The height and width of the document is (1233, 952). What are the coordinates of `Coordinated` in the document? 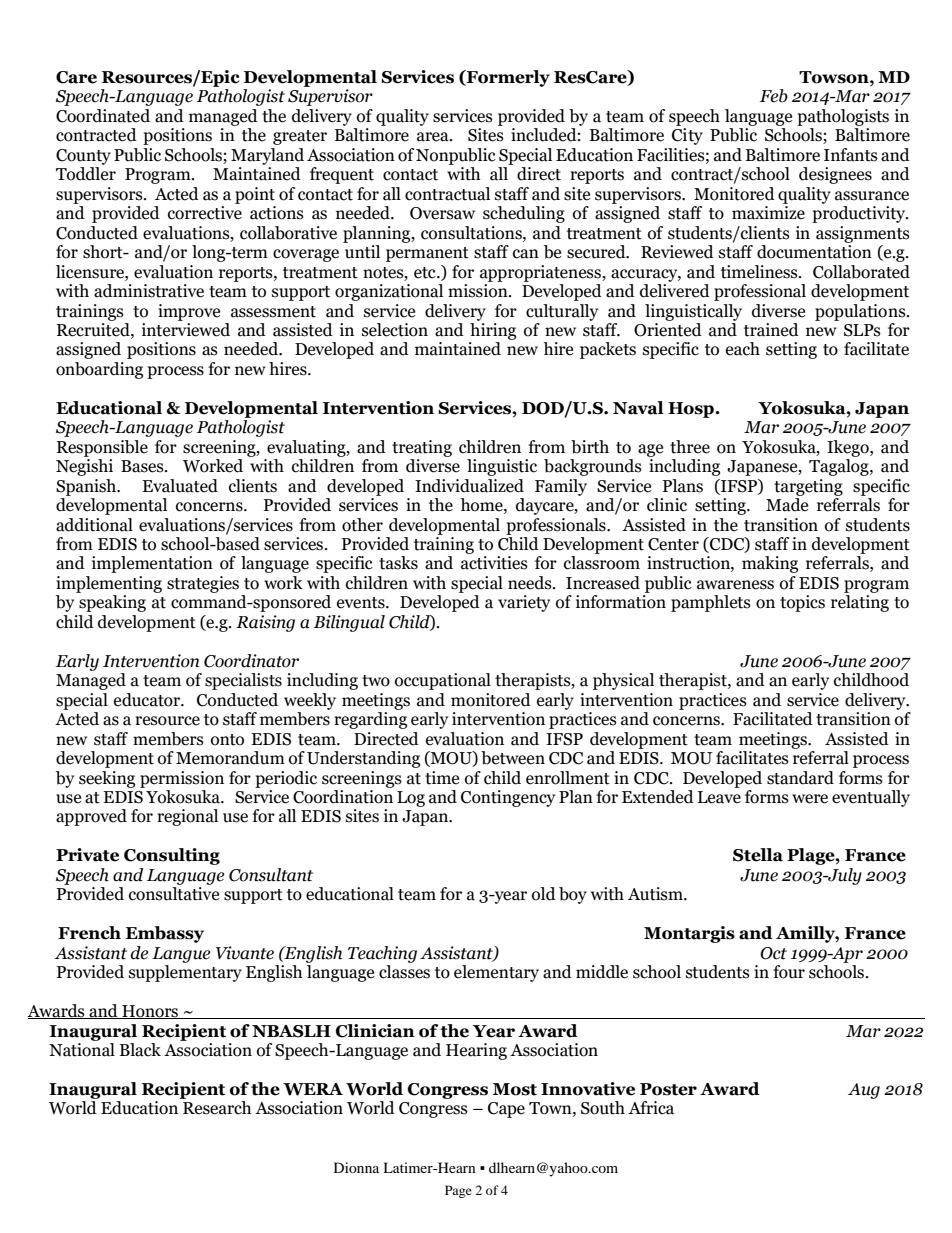 It's located at (103, 116).
